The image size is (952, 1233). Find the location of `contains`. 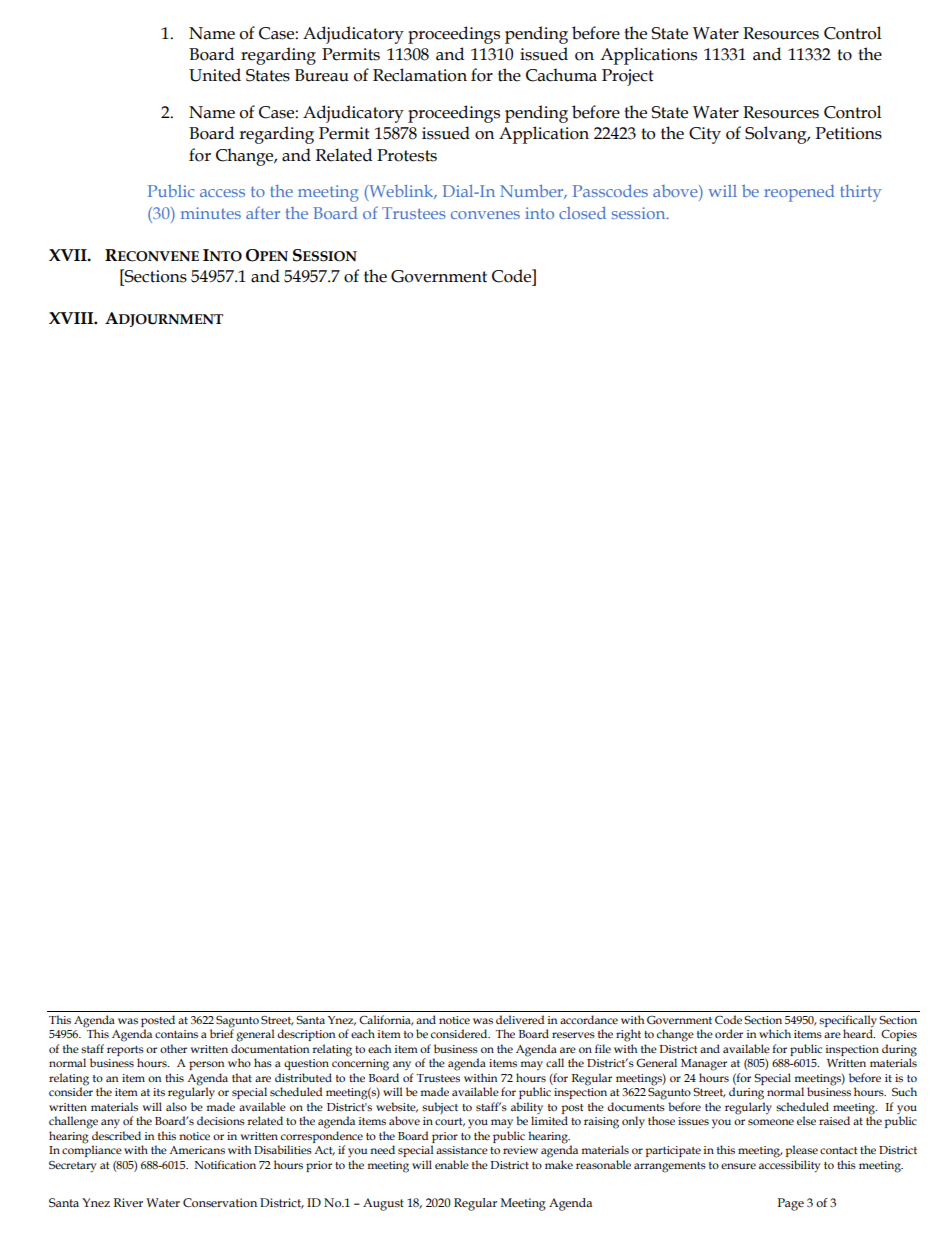

contains is located at coordinates (176, 1034).
